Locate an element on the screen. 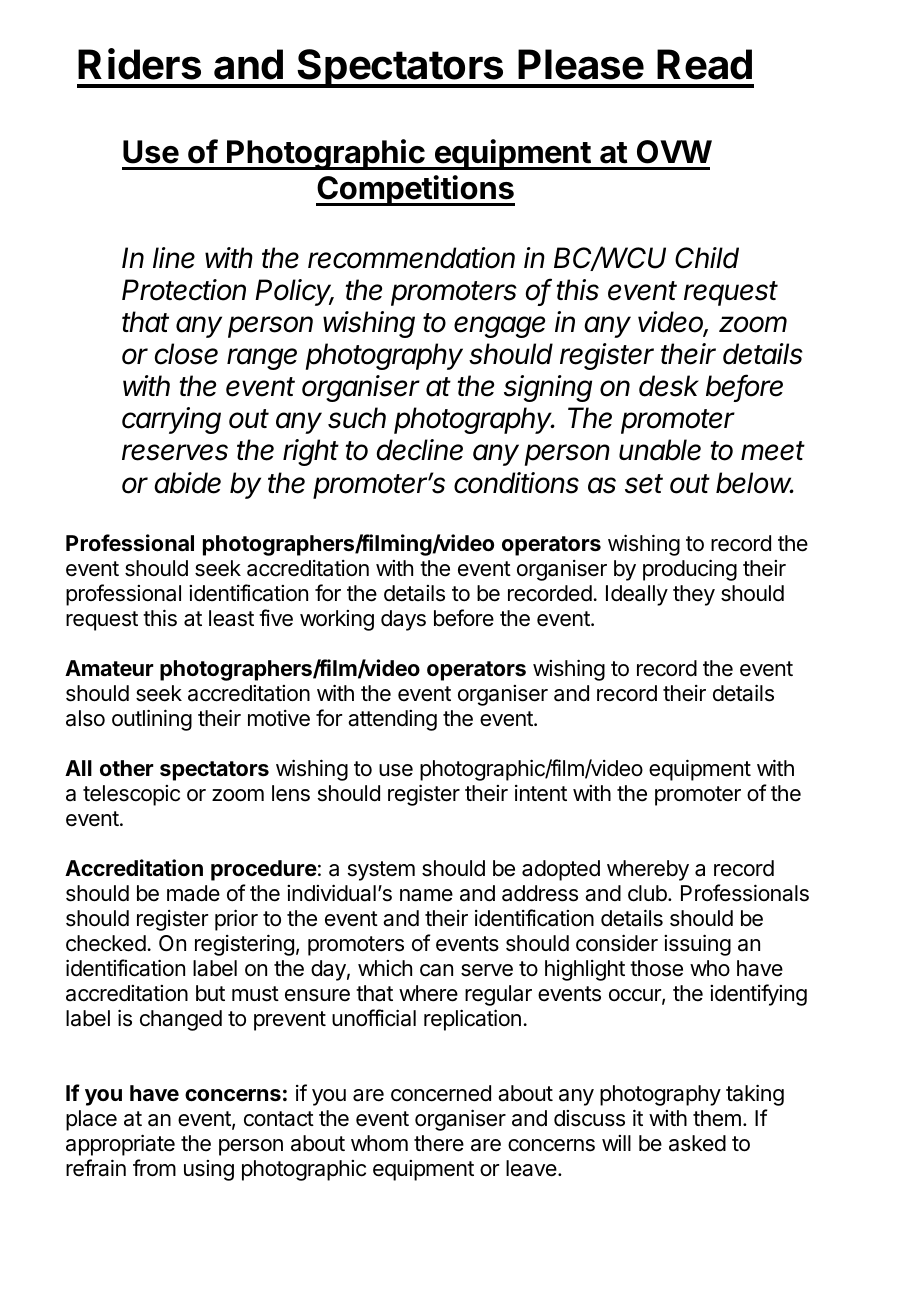 Image resolution: width=924 pixels, height=1308 pixels. Protection is located at coordinates (184, 290).
